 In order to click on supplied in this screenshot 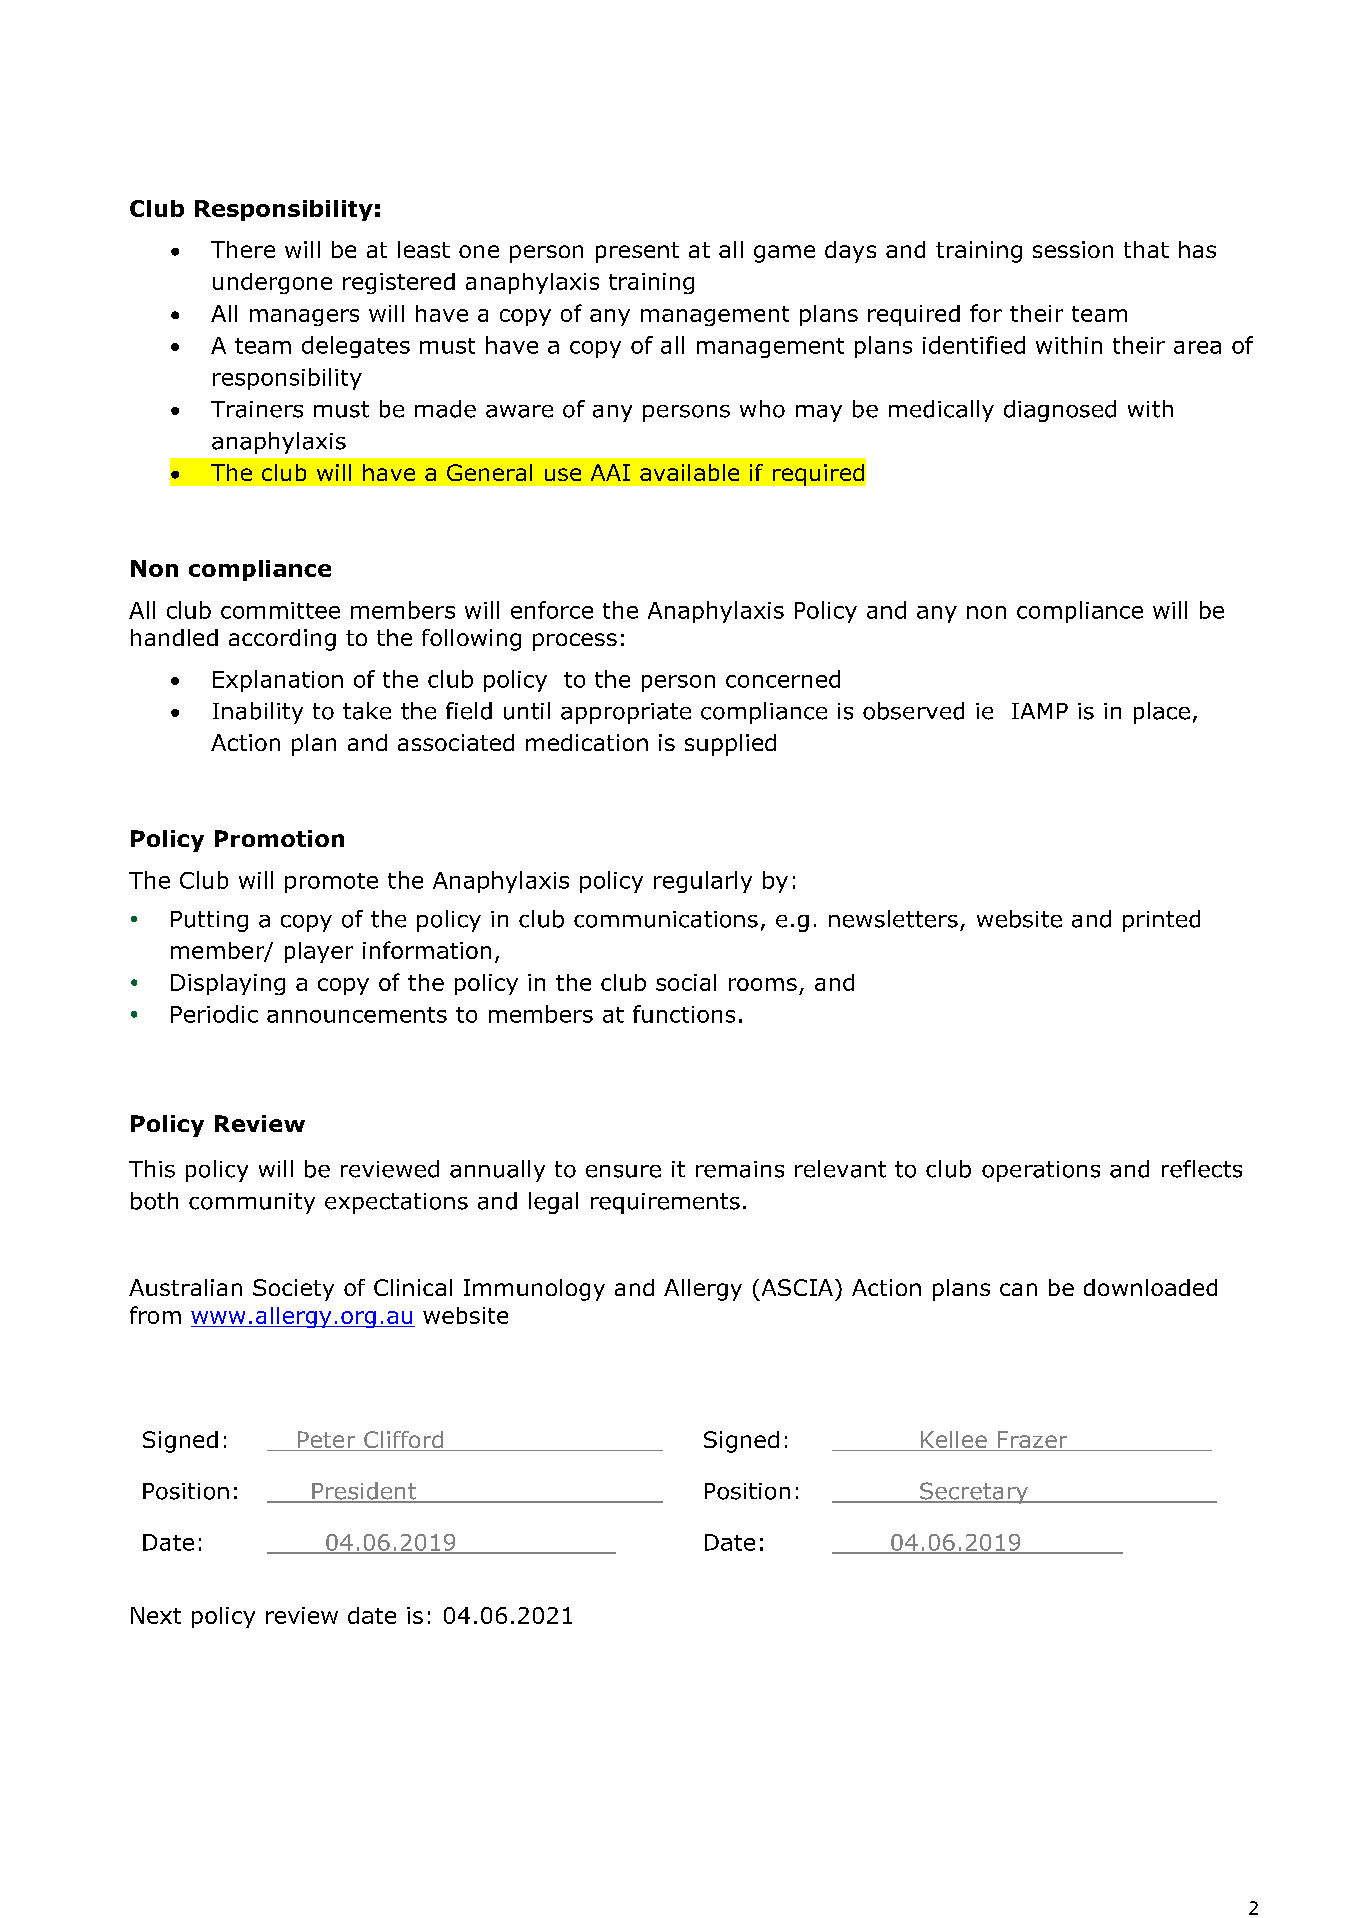, I will do `click(730, 745)`.
